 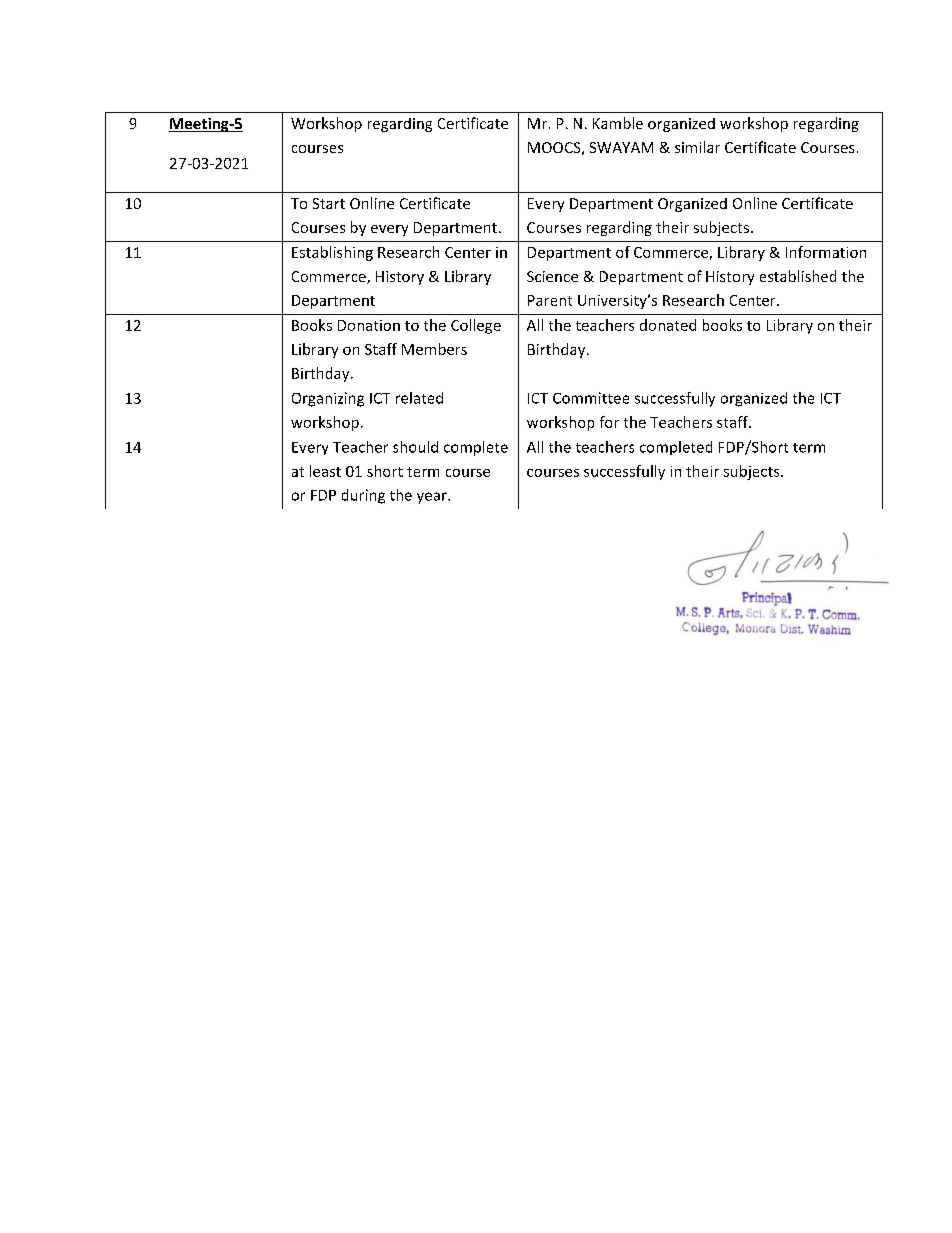 What do you see at coordinates (591, 398) in the page?
I see `Committee` at bounding box center [591, 398].
